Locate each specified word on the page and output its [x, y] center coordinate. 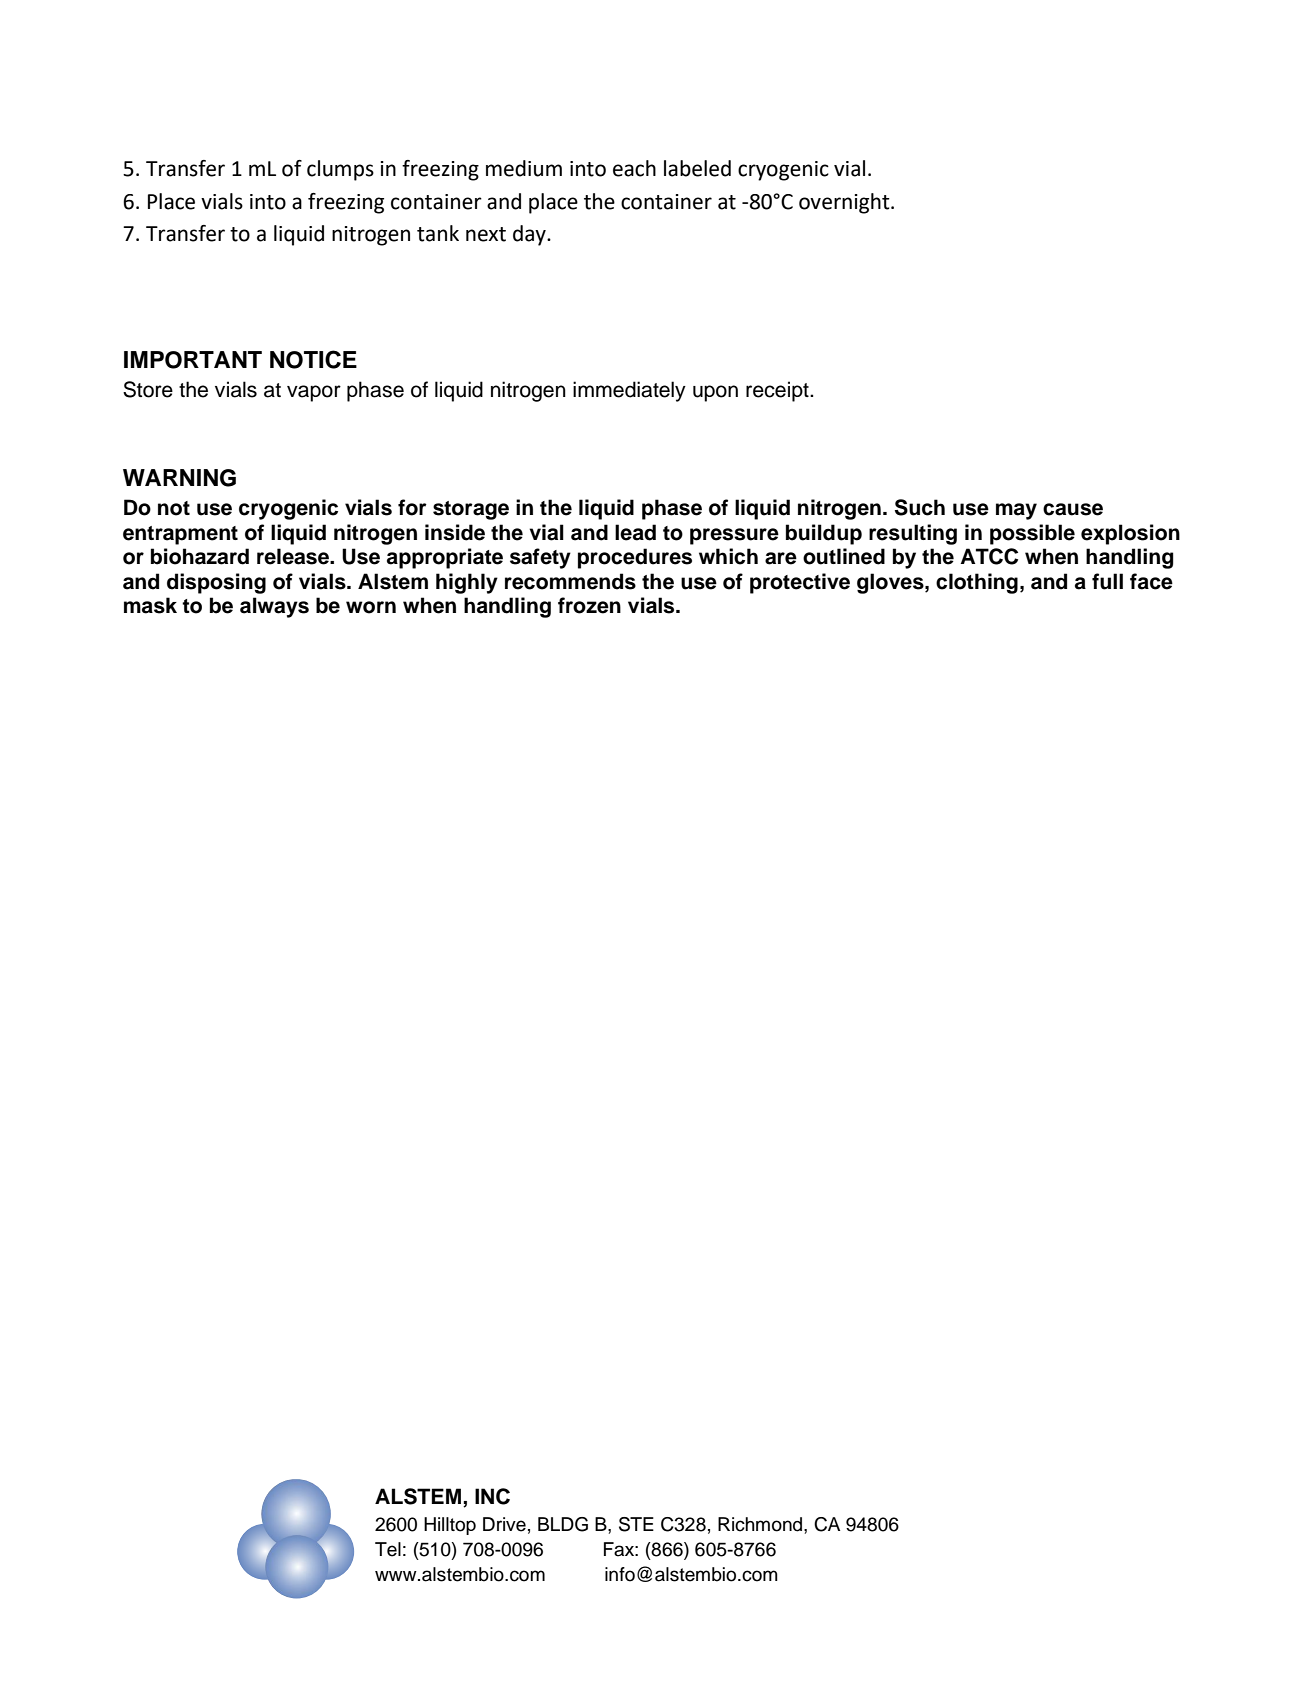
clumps [340, 170]
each [634, 168]
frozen [589, 605]
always [274, 607]
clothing [977, 583]
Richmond [761, 1524]
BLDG [563, 1524]
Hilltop [450, 1526]
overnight [845, 203]
